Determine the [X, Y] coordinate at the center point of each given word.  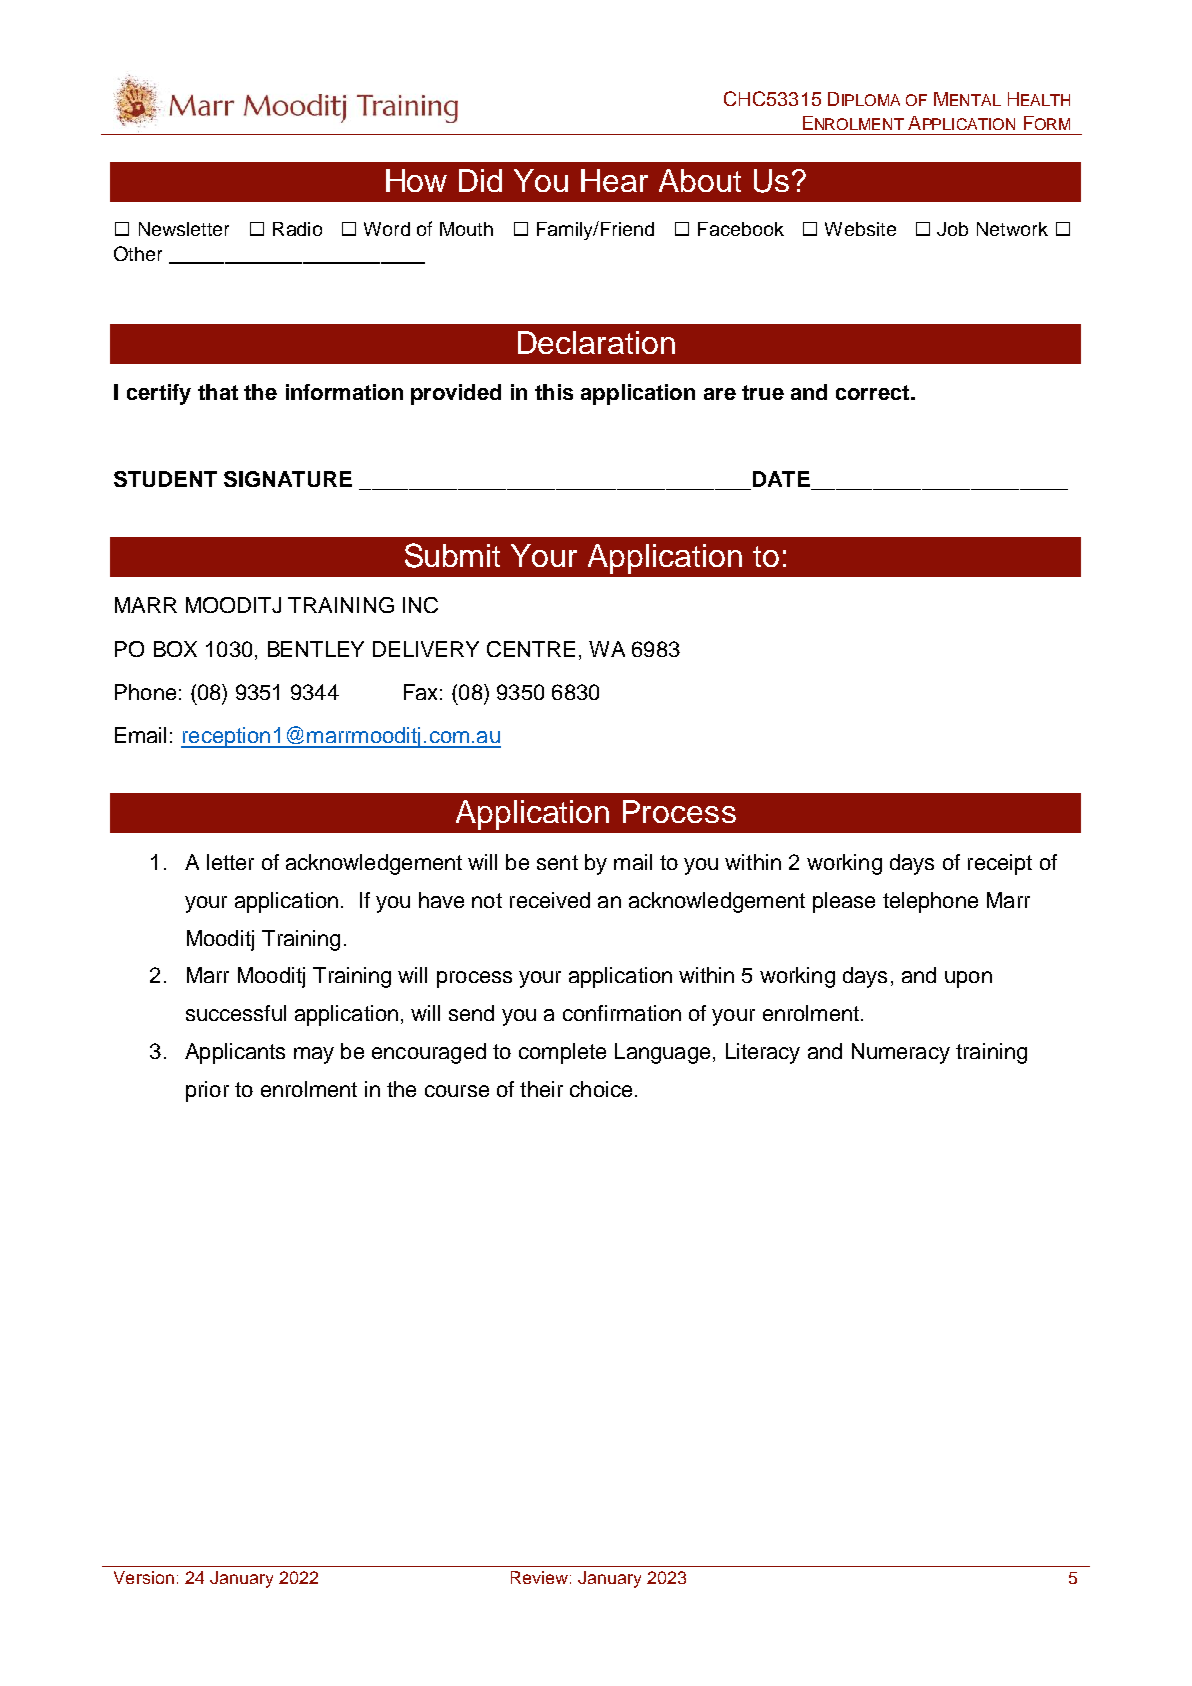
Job [952, 229]
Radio [297, 229]
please [844, 902]
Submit [452, 555]
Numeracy [901, 1053]
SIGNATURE [288, 479]
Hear [614, 180]
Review [539, 1577]
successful [236, 1013]
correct [874, 392]
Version [144, 1577]
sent [557, 862]
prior [207, 1091]
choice [601, 1089]
